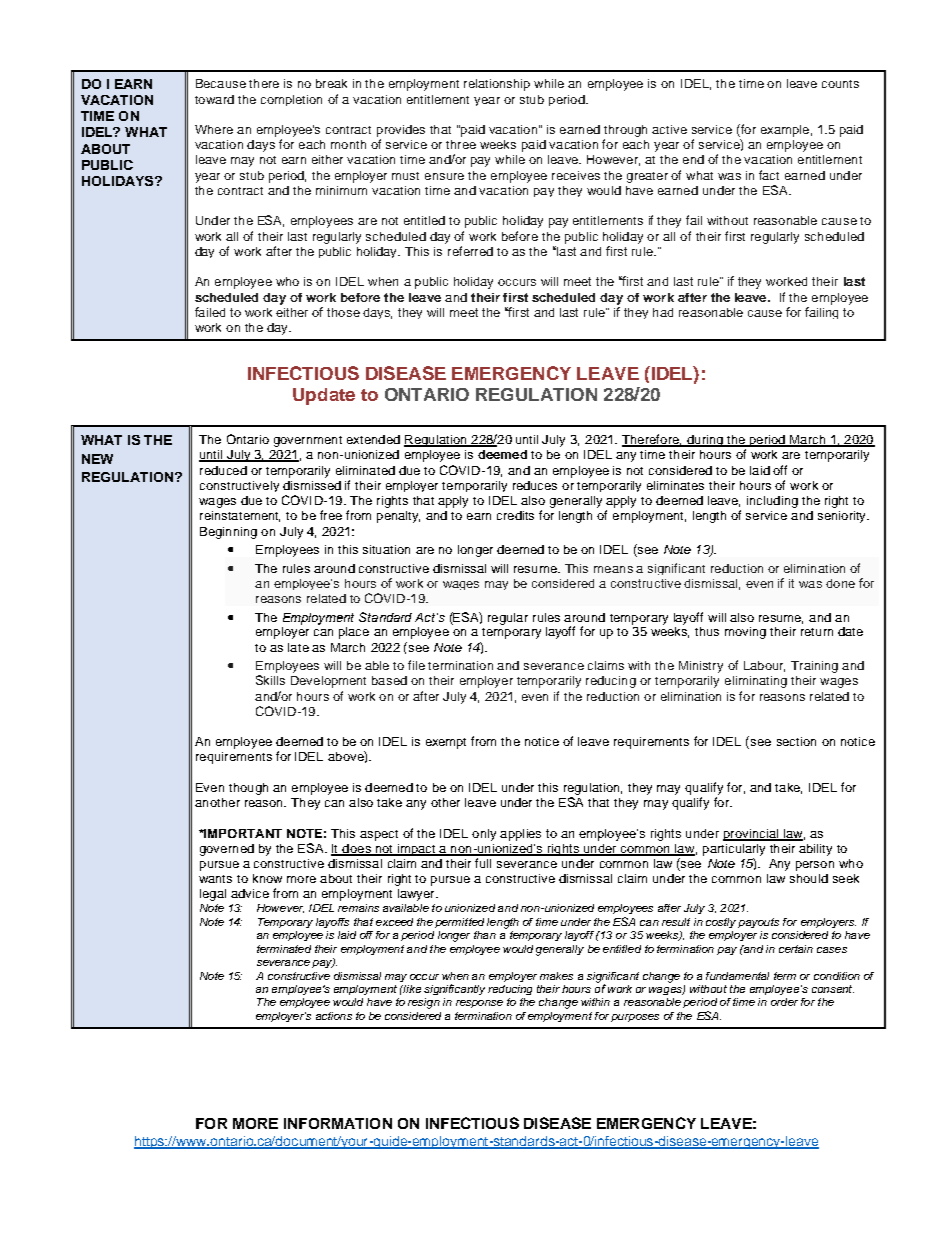 Image resolution: width=952 pixels, height=1233 pixels. What do you see at coordinates (769, 175) in the image?
I see `fact` at bounding box center [769, 175].
